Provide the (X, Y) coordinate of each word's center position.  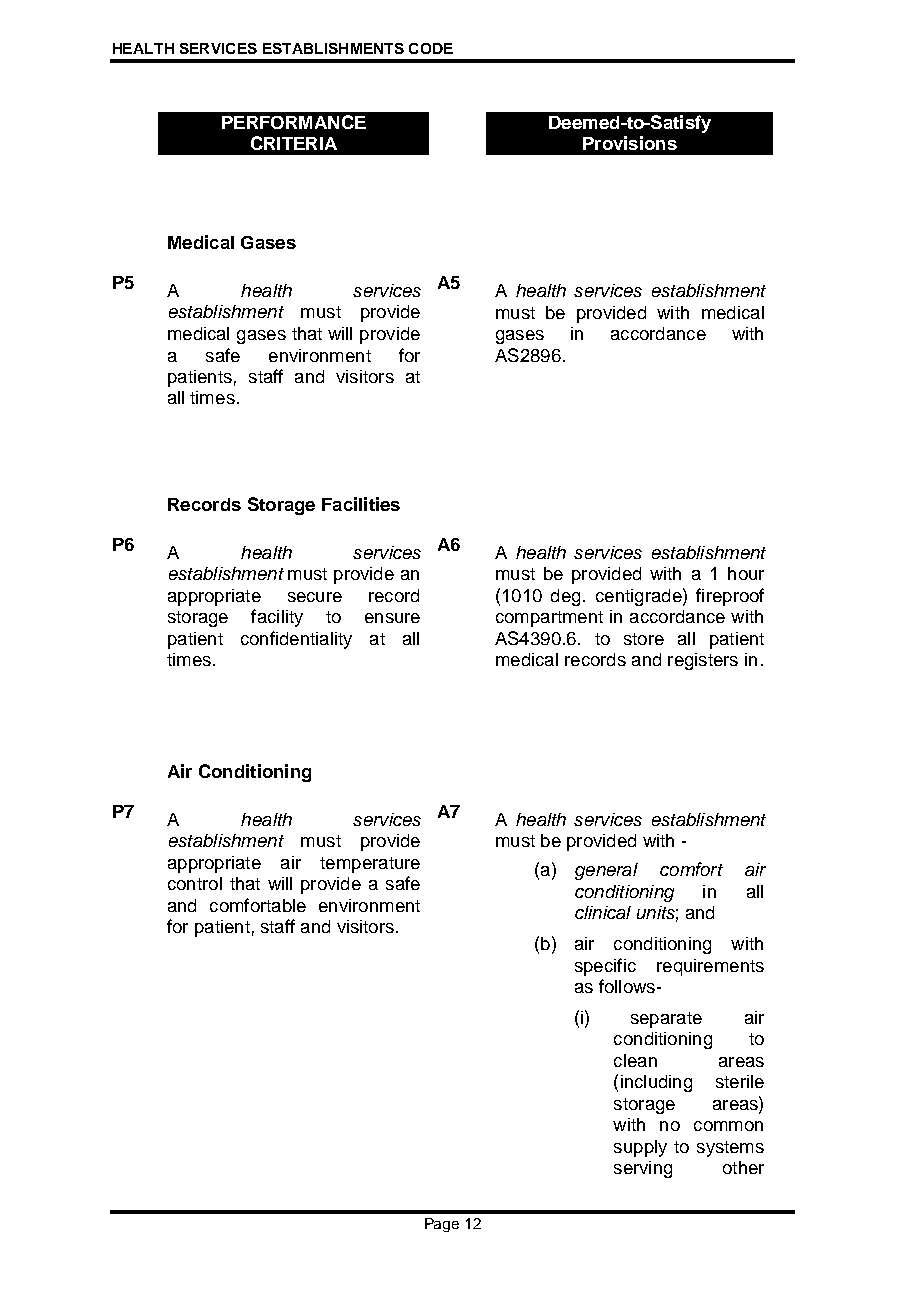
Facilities (361, 504)
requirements (710, 967)
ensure (392, 618)
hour (746, 573)
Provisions (630, 143)
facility (277, 618)
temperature (370, 865)
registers (703, 661)
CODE (431, 48)
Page (442, 1225)
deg (565, 597)
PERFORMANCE (294, 122)
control (195, 883)
